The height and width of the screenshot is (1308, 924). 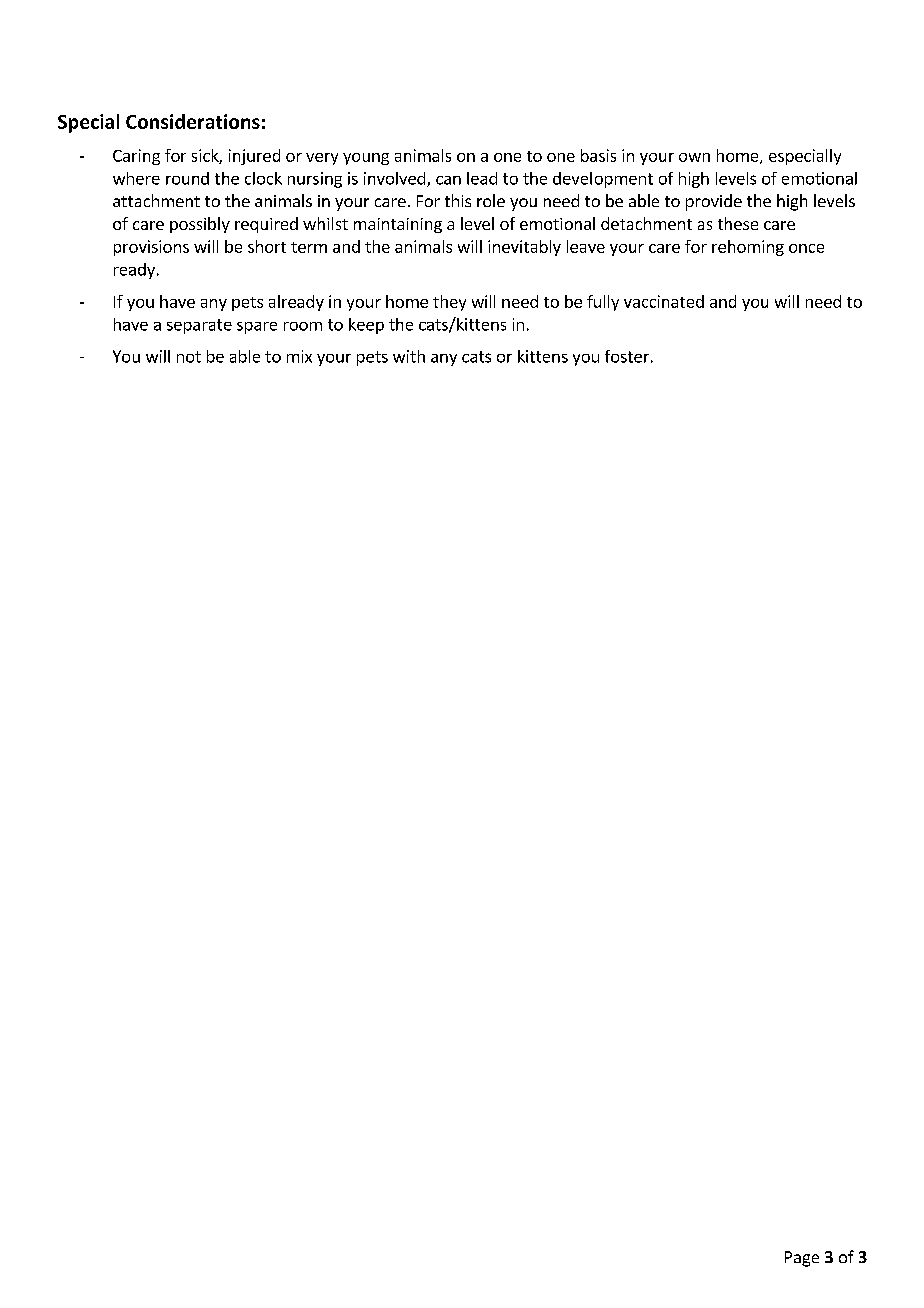 I want to click on foster, so click(x=627, y=356).
